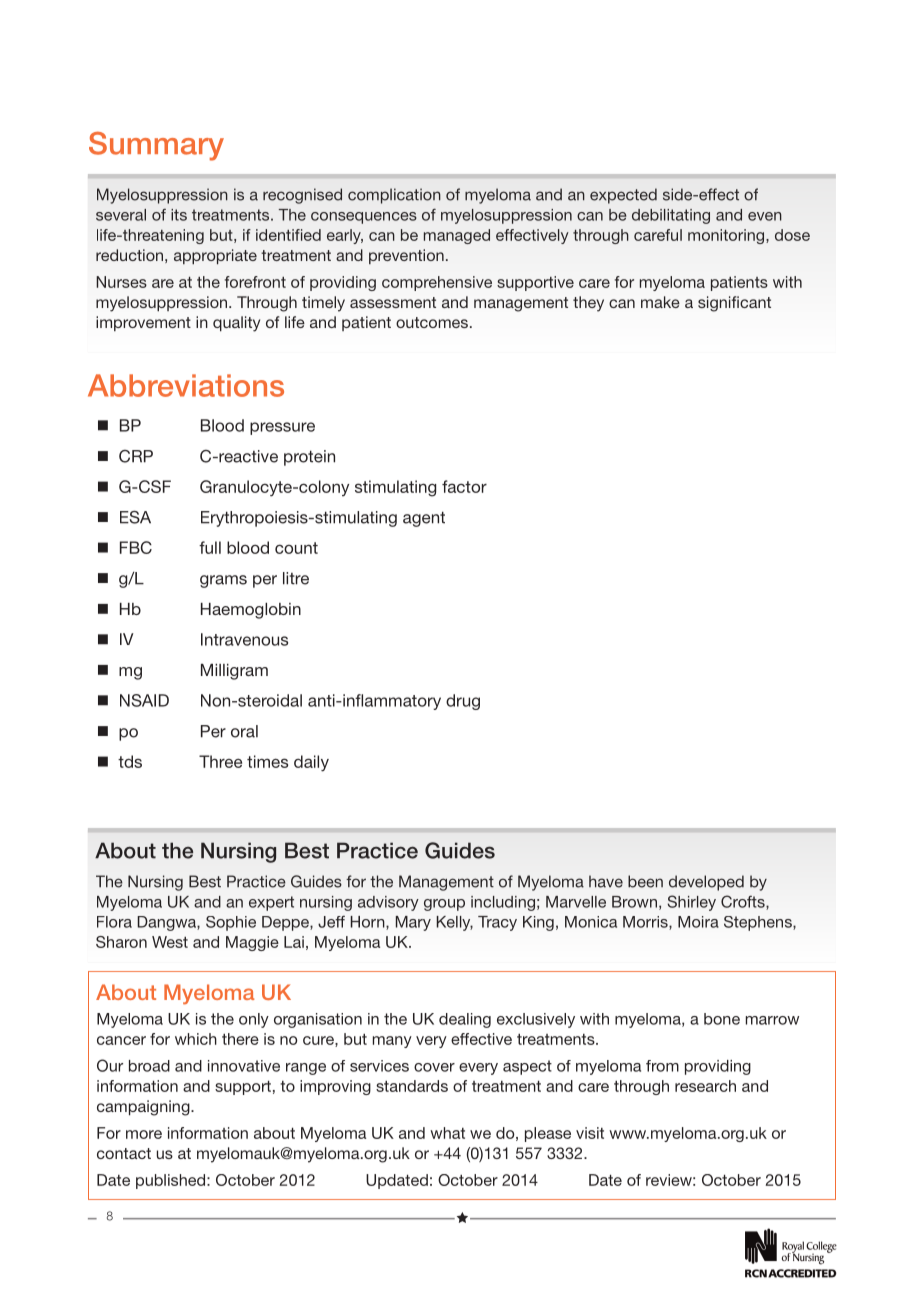 This image has width=924, height=1308. Describe the element at coordinates (457, 236) in the image. I see `managed` at that location.
